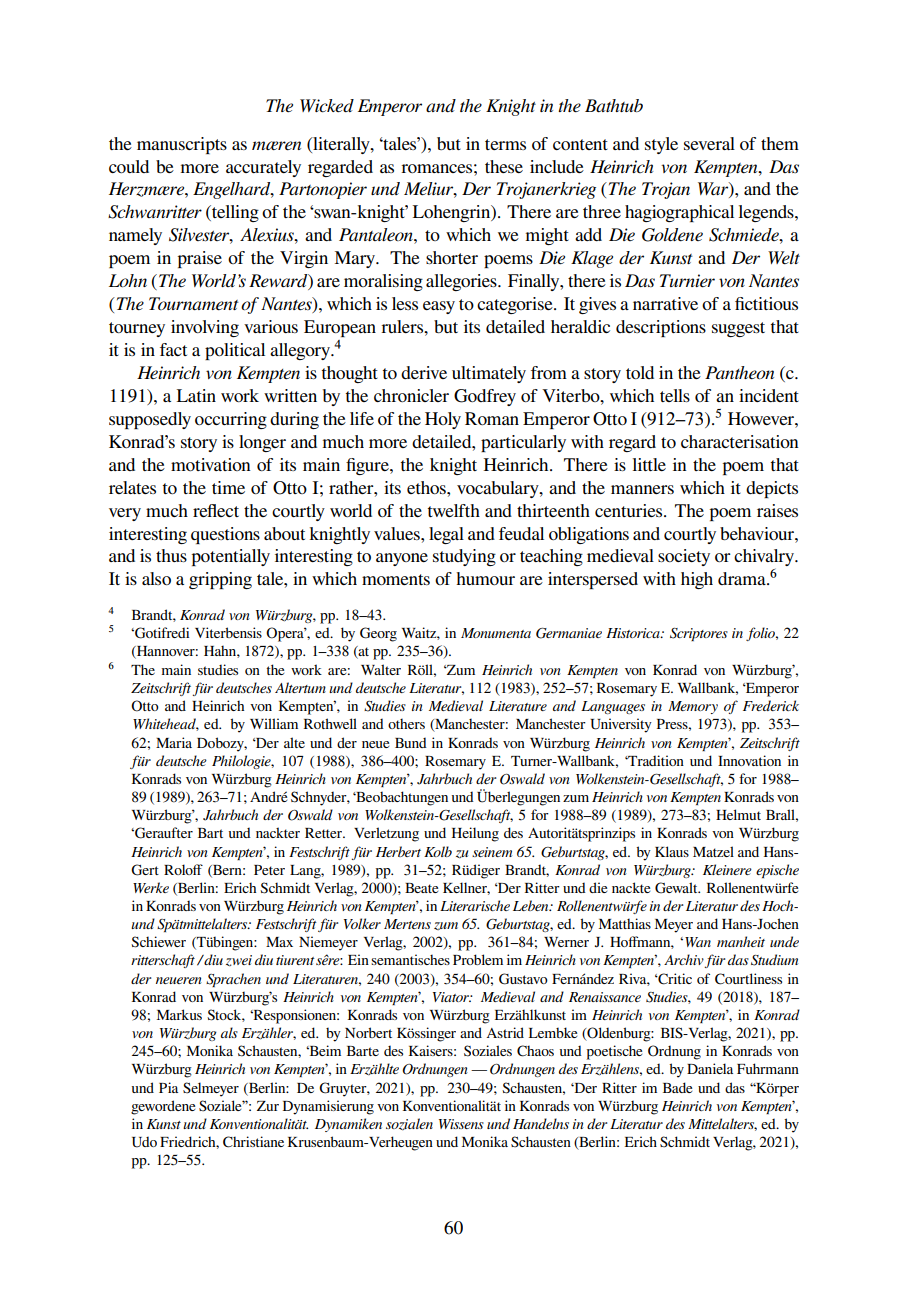  What do you see at coordinates (411, 743) in the image?
I see `Bund` at bounding box center [411, 743].
